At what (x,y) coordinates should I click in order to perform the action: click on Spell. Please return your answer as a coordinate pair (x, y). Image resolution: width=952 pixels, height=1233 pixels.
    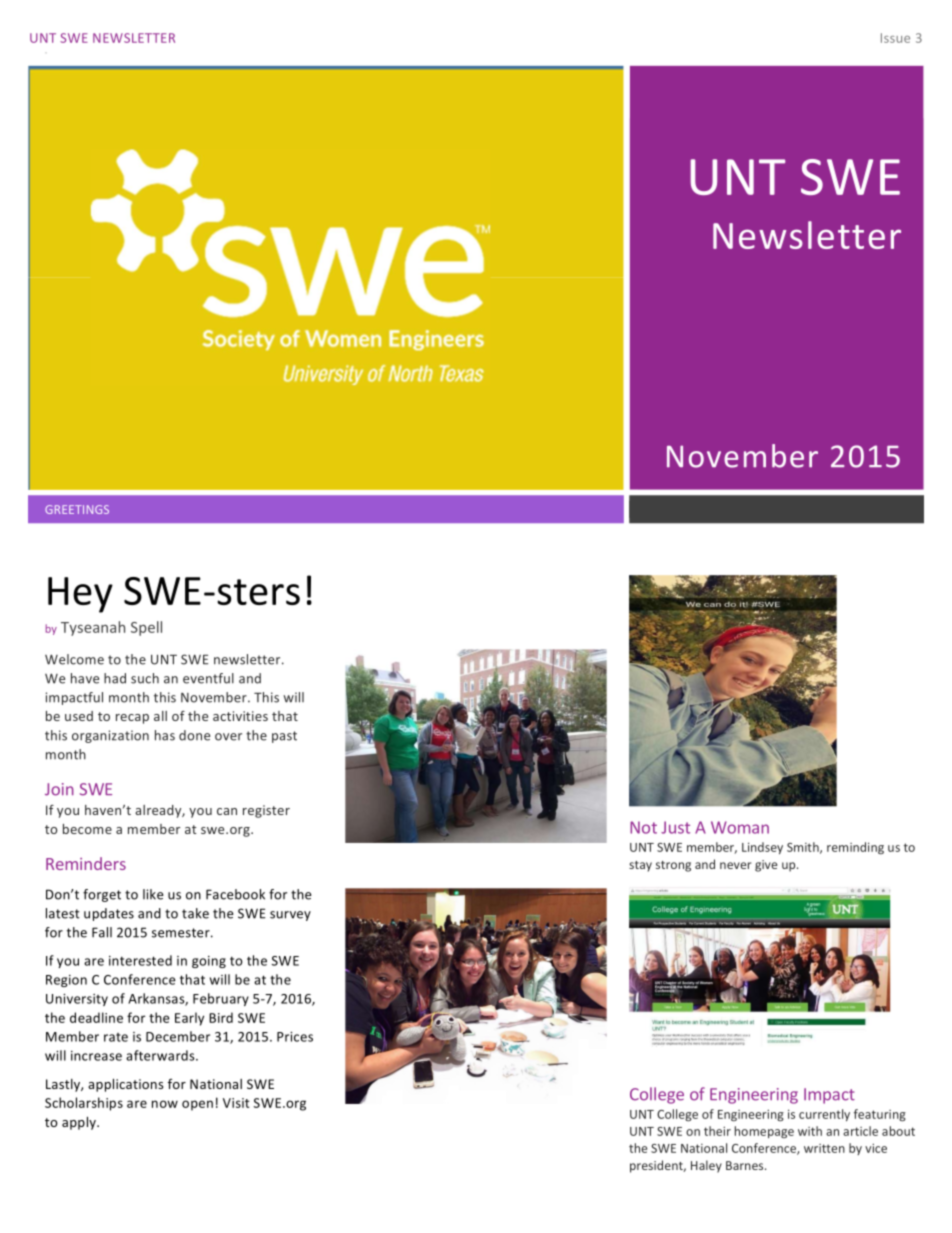
    Looking at the image, I should click on (146, 628).
